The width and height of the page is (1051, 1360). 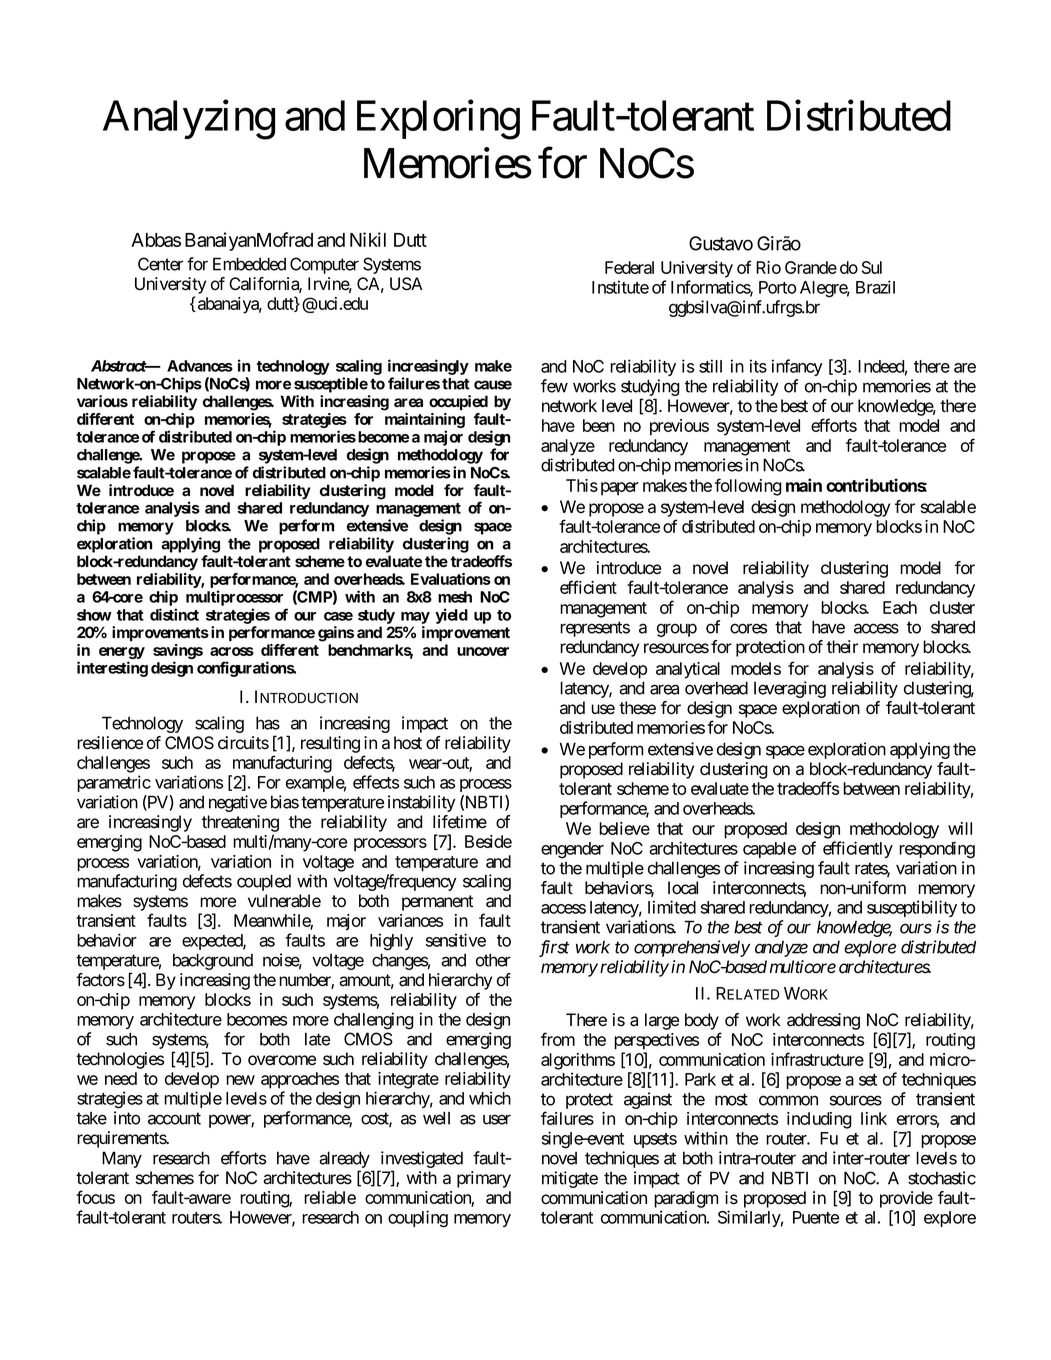 I want to click on leveraging, so click(x=790, y=689).
